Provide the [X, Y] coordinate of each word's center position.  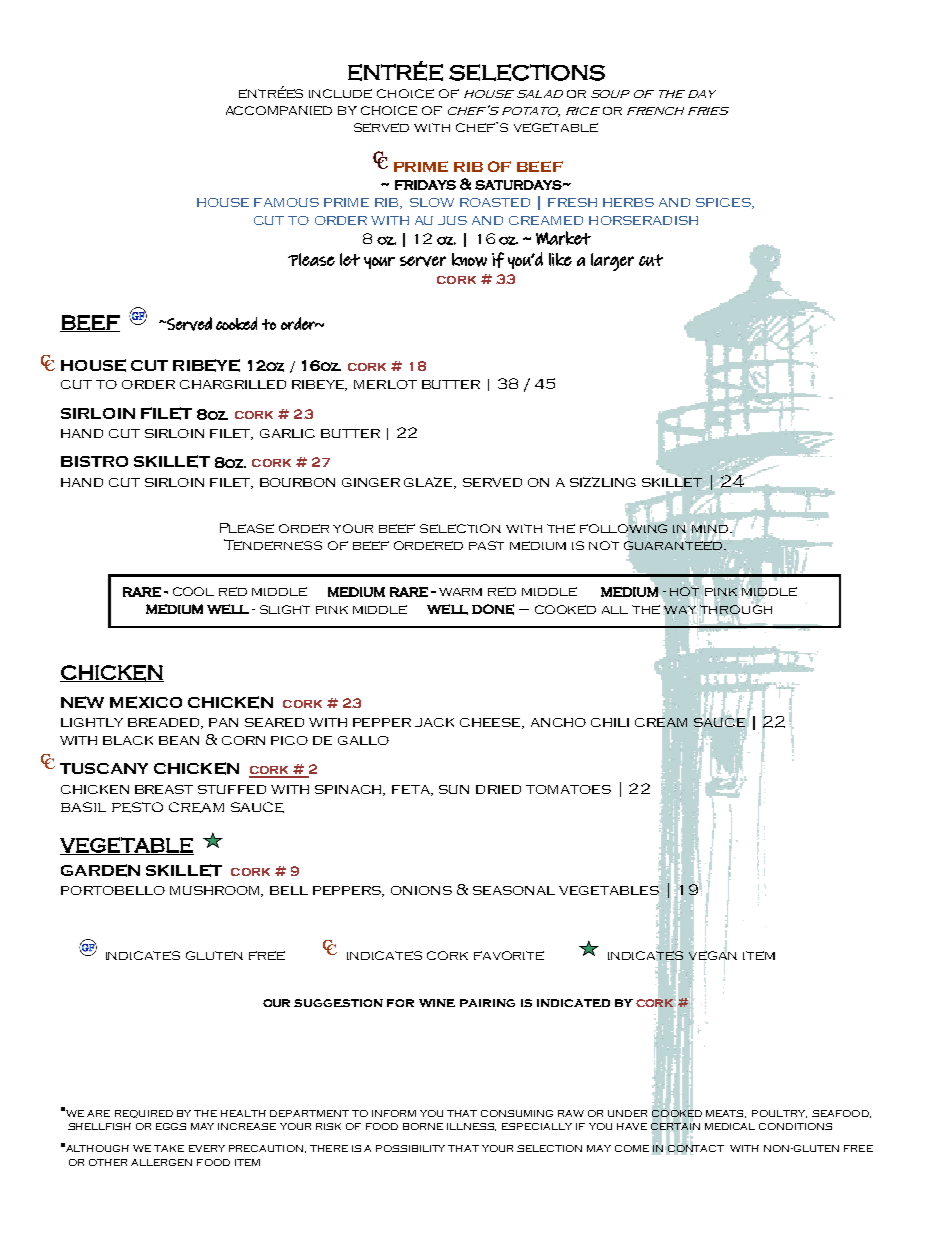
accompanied [279, 110]
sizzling [603, 482]
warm [460, 592]
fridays [425, 185]
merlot [385, 384]
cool [193, 591]
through [736, 609]
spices [724, 203]
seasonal [514, 890]
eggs [171, 1126]
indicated [573, 1003]
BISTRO [94, 461]
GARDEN [100, 870]
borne [423, 1126]
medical [730, 1126]
